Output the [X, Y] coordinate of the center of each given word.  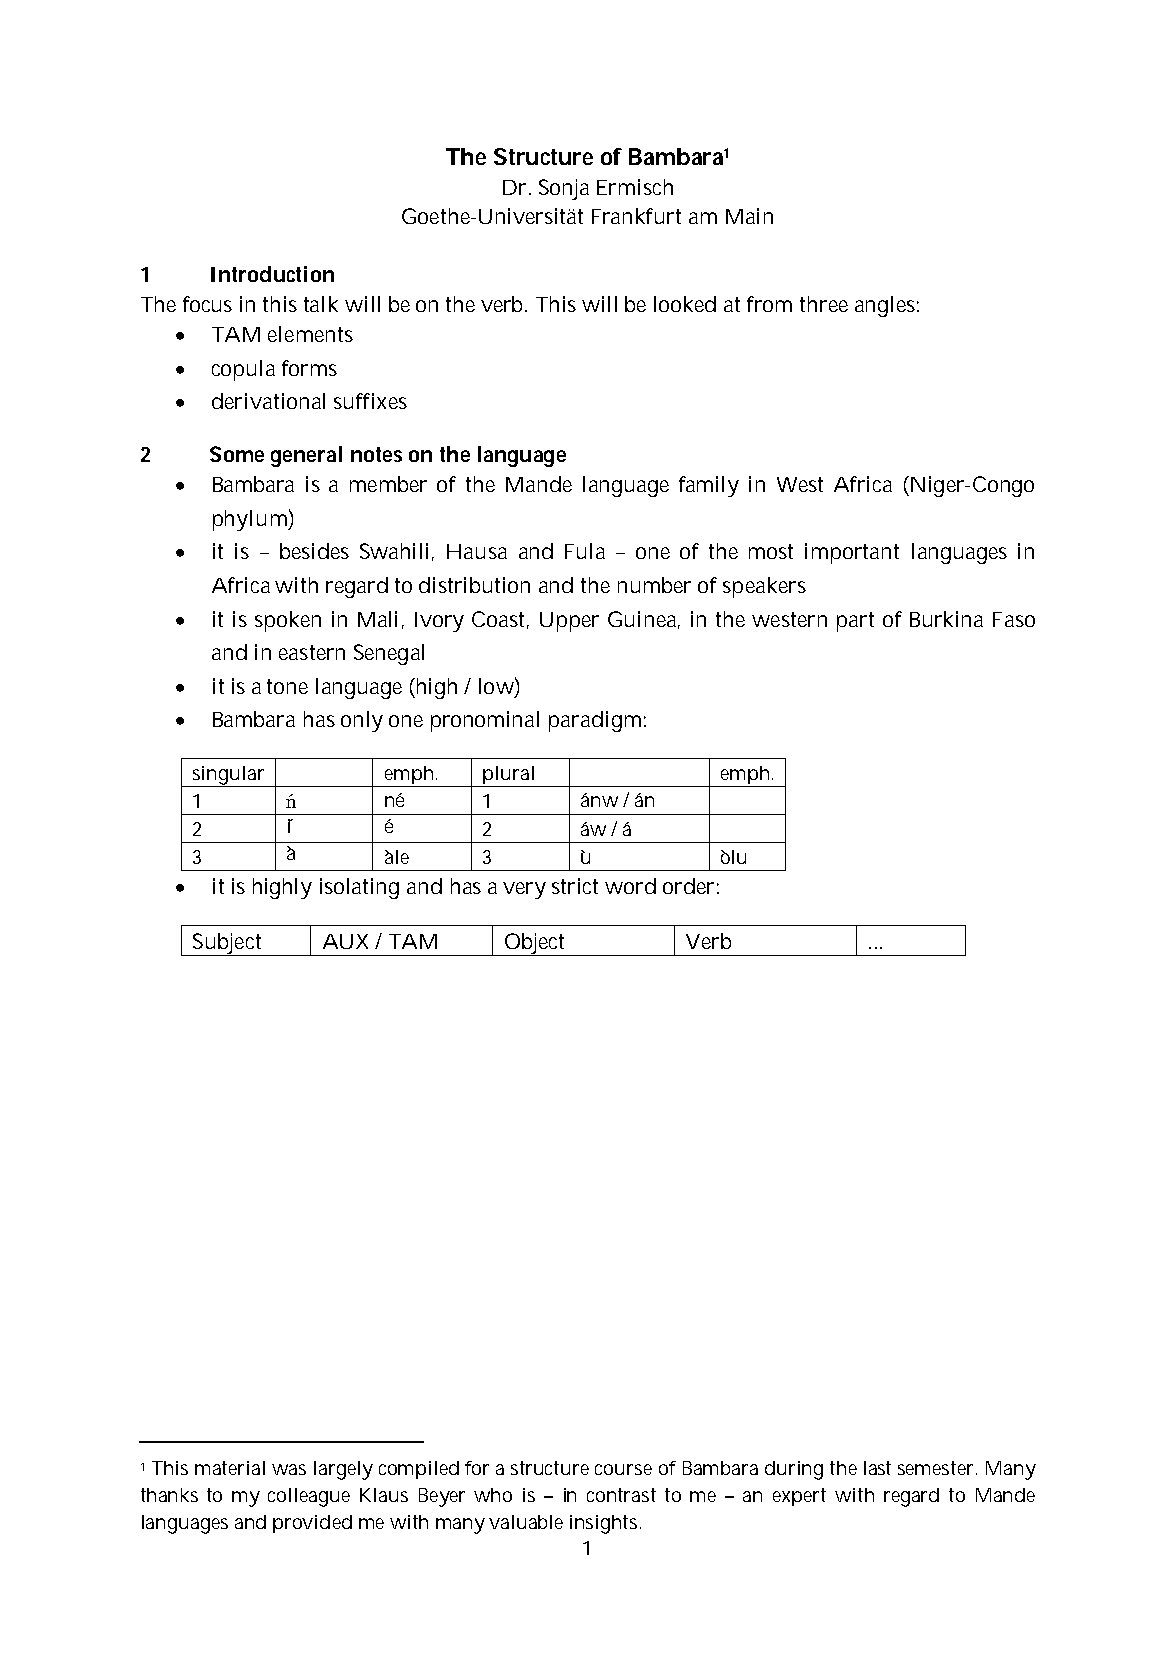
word [630, 886]
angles [887, 306]
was [289, 1469]
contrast [621, 1495]
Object [535, 944]
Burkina [946, 619]
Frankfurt [636, 216]
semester [937, 1468]
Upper [569, 622]
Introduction [272, 274]
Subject [228, 944]
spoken [288, 621]
